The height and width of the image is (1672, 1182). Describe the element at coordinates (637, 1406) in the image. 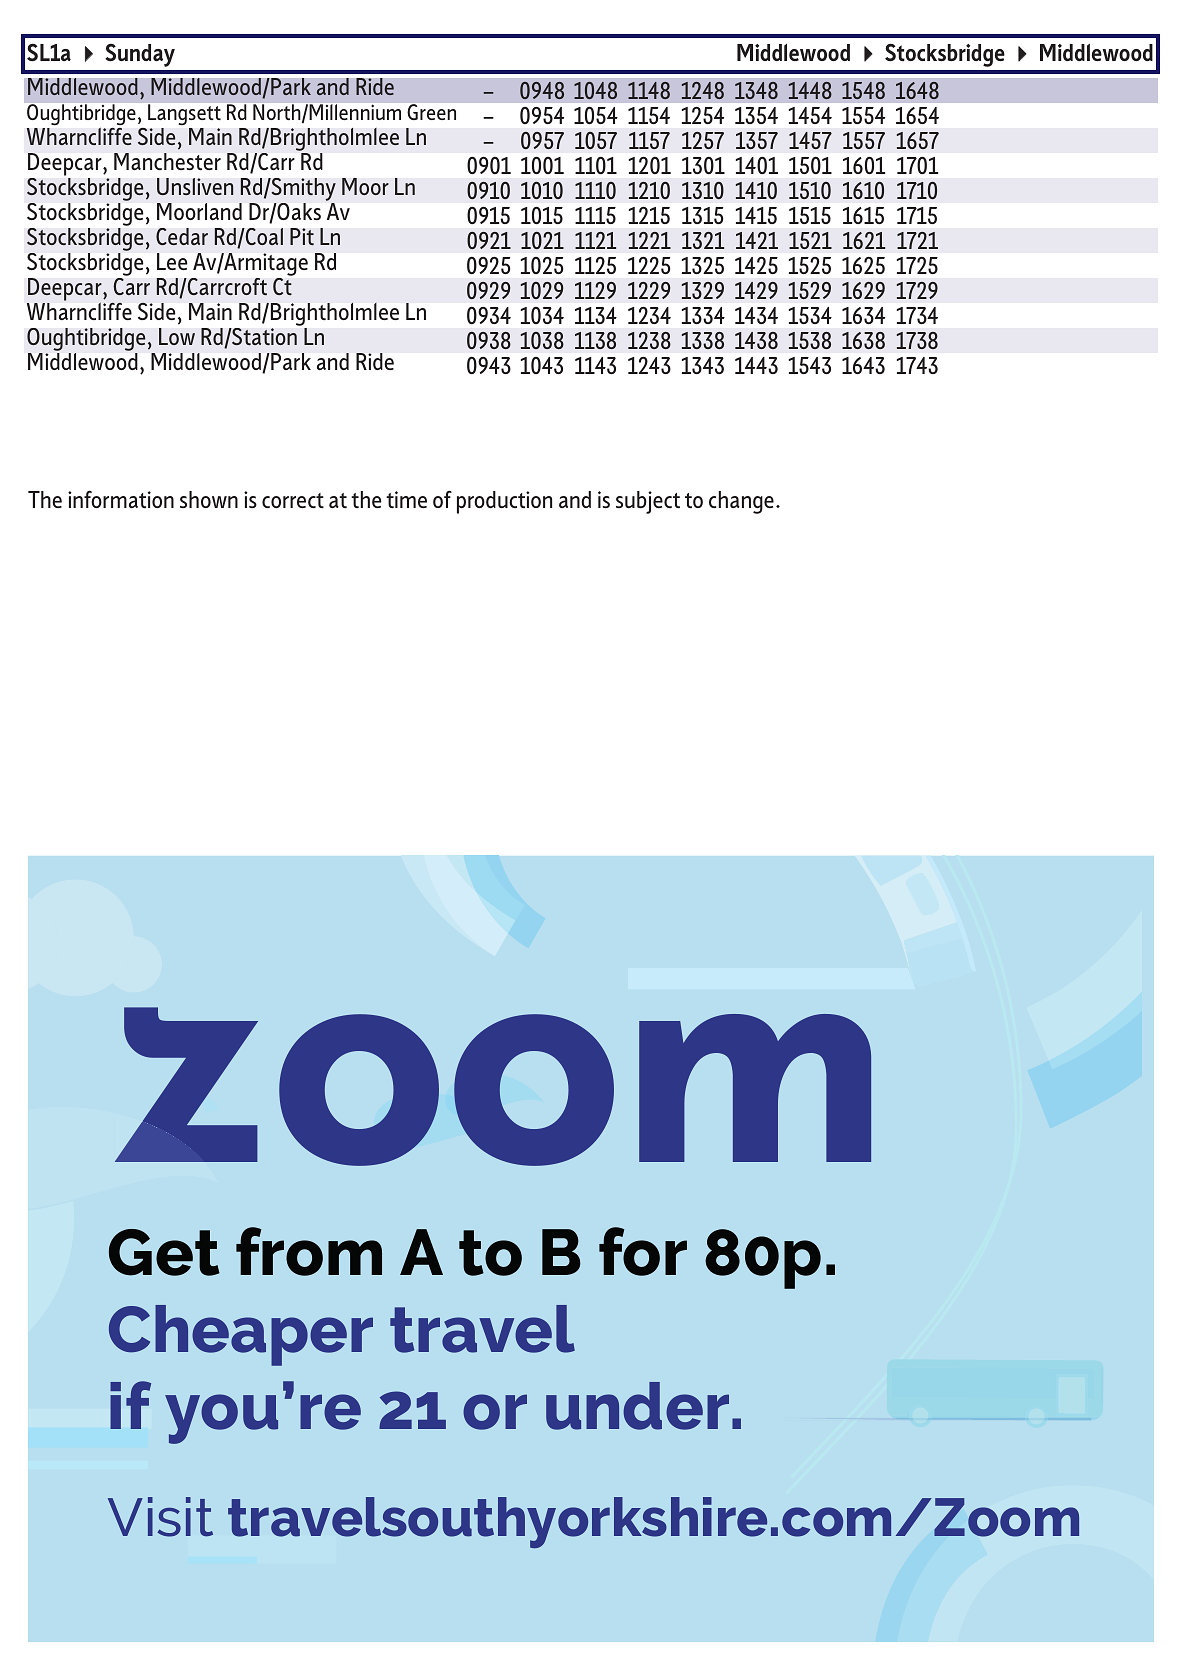

I see `under` at that location.
